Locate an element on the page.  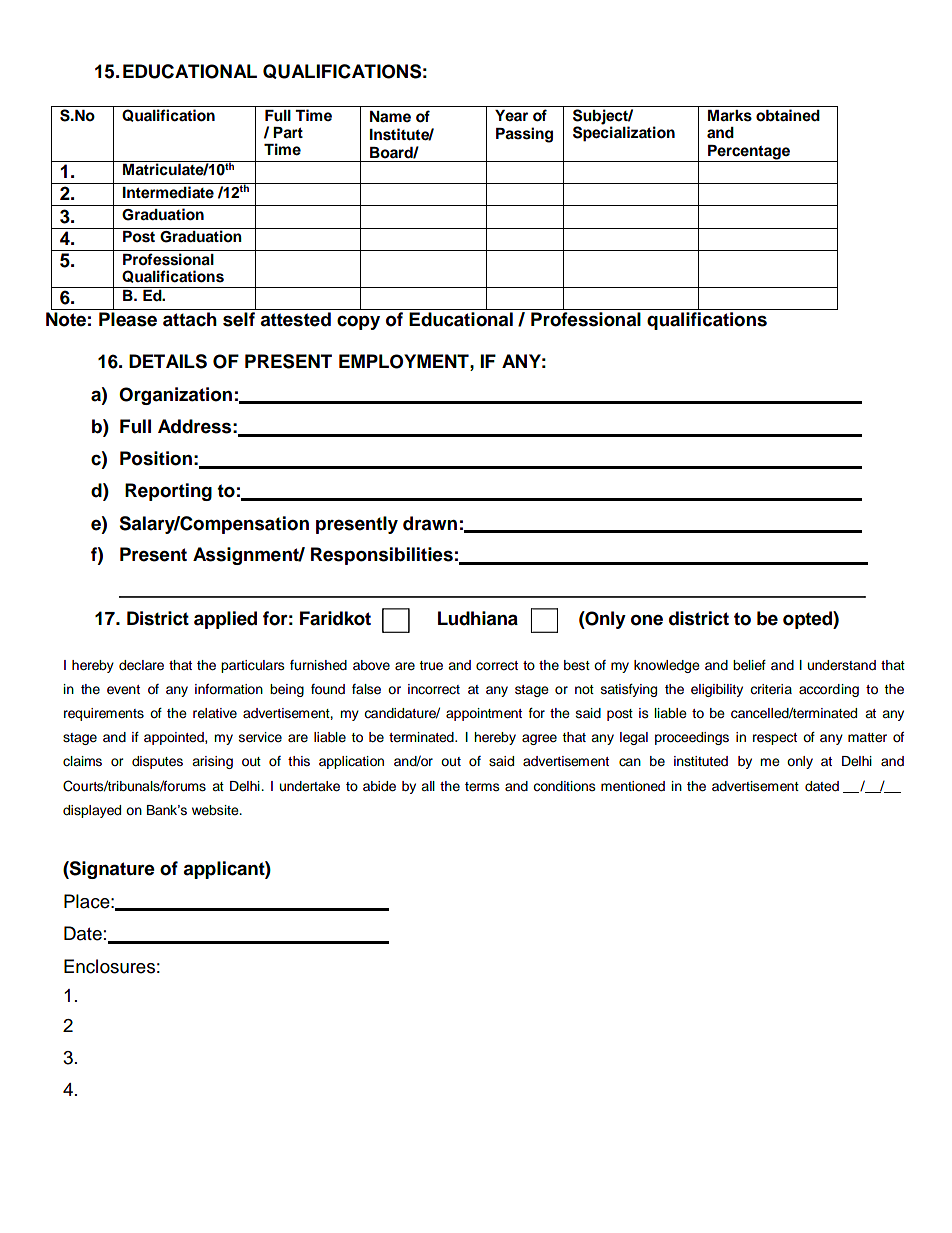
disputes is located at coordinates (157, 762).
